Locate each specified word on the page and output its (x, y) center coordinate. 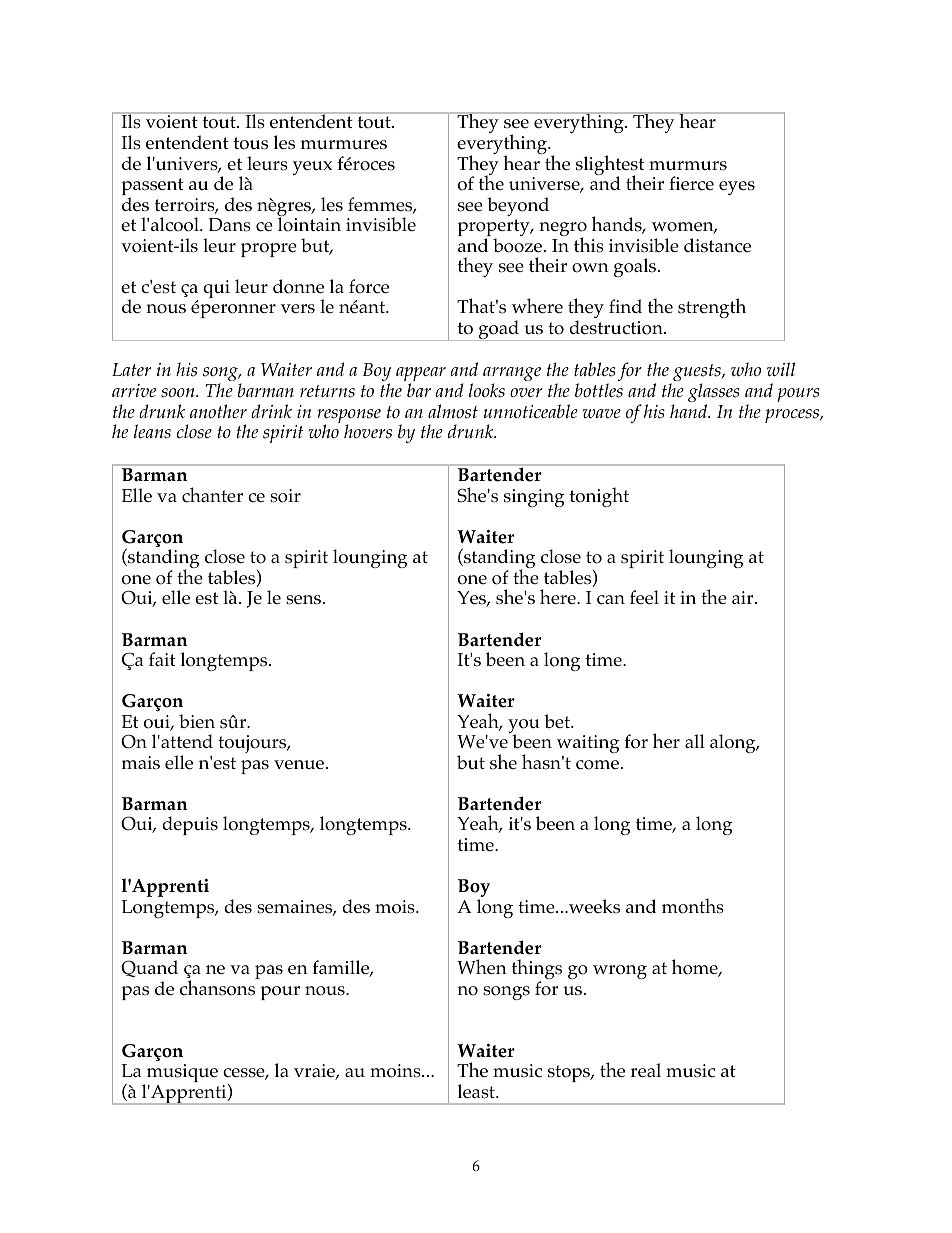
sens (305, 600)
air (744, 597)
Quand (149, 968)
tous (251, 143)
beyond (518, 206)
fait (162, 659)
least (477, 1091)
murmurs (688, 166)
